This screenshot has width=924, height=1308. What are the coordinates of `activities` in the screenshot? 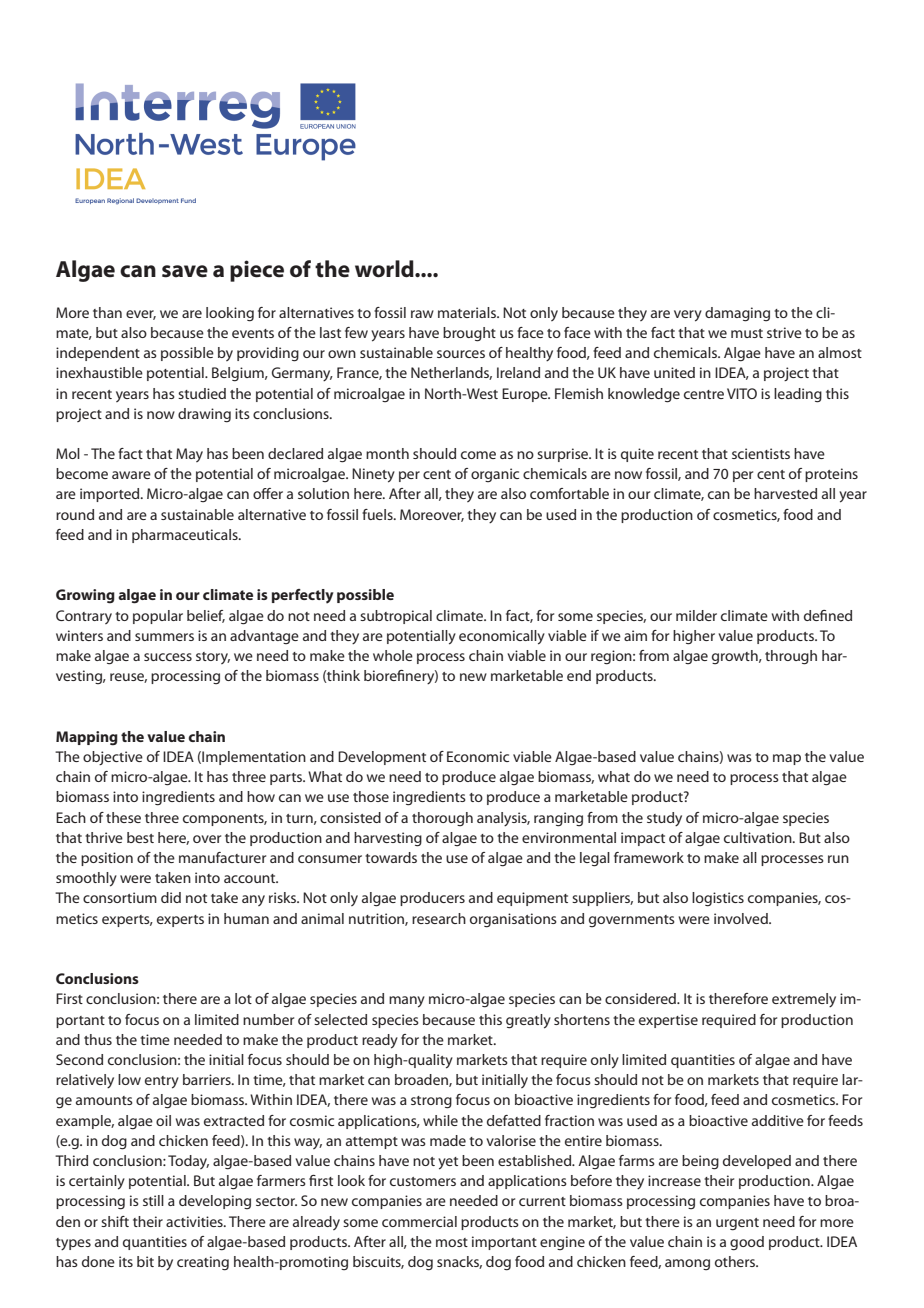 It's located at (195, 1221).
